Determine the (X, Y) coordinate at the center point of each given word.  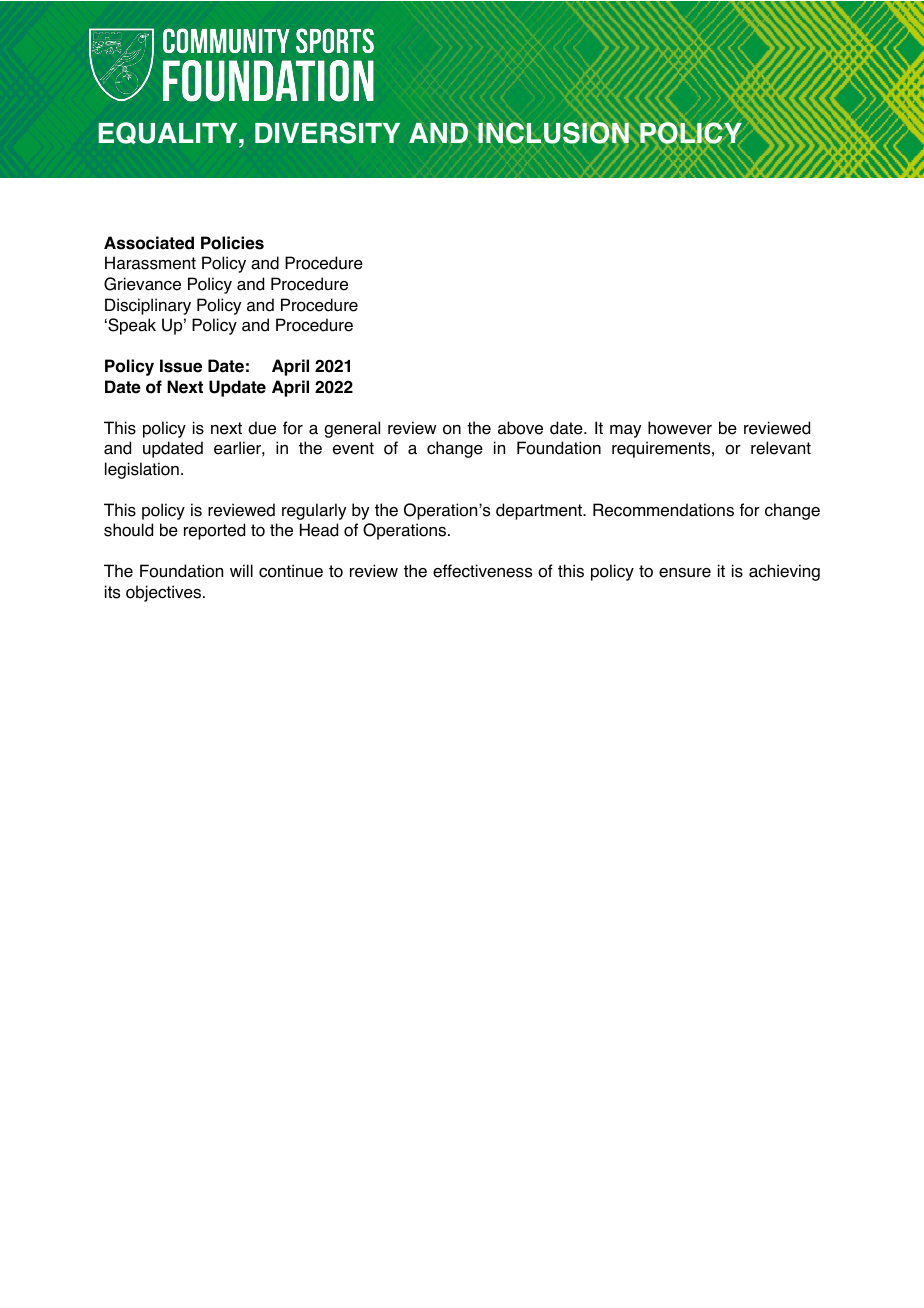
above (520, 428)
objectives (165, 593)
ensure (685, 573)
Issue (181, 366)
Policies (232, 243)
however (680, 428)
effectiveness (482, 571)
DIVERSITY (327, 133)
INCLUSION (553, 133)
